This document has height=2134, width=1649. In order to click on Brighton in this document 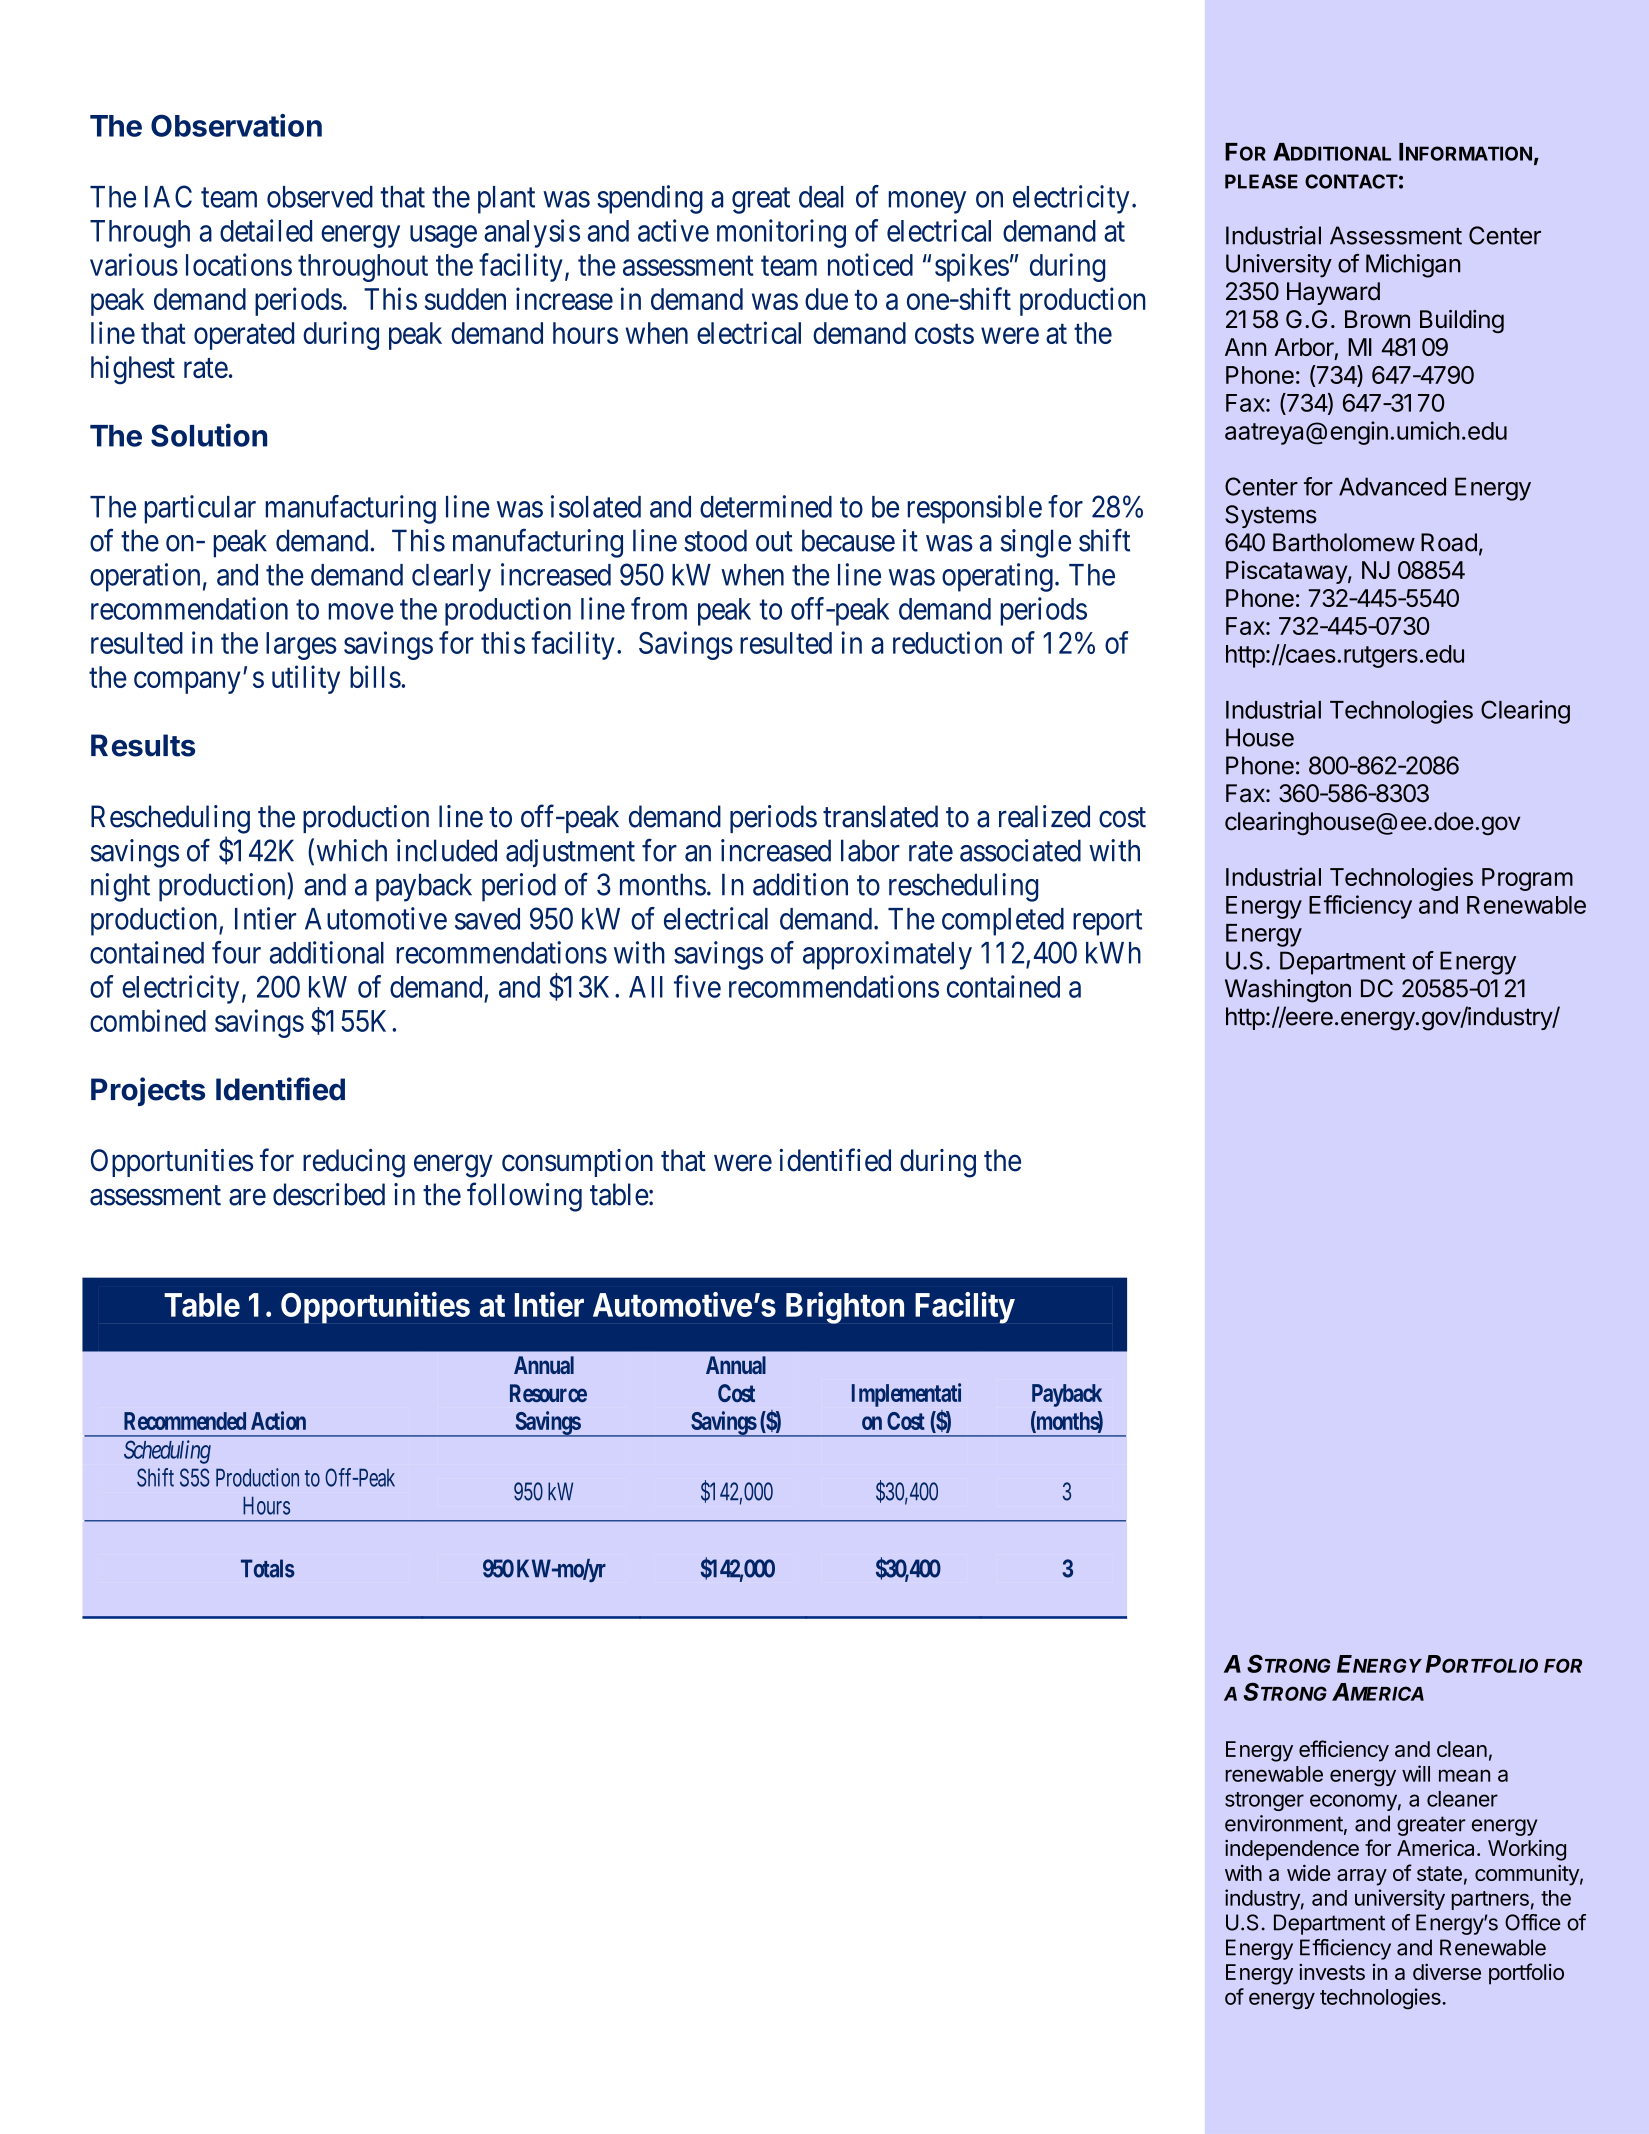, I will do `click(845, 1308)`.
